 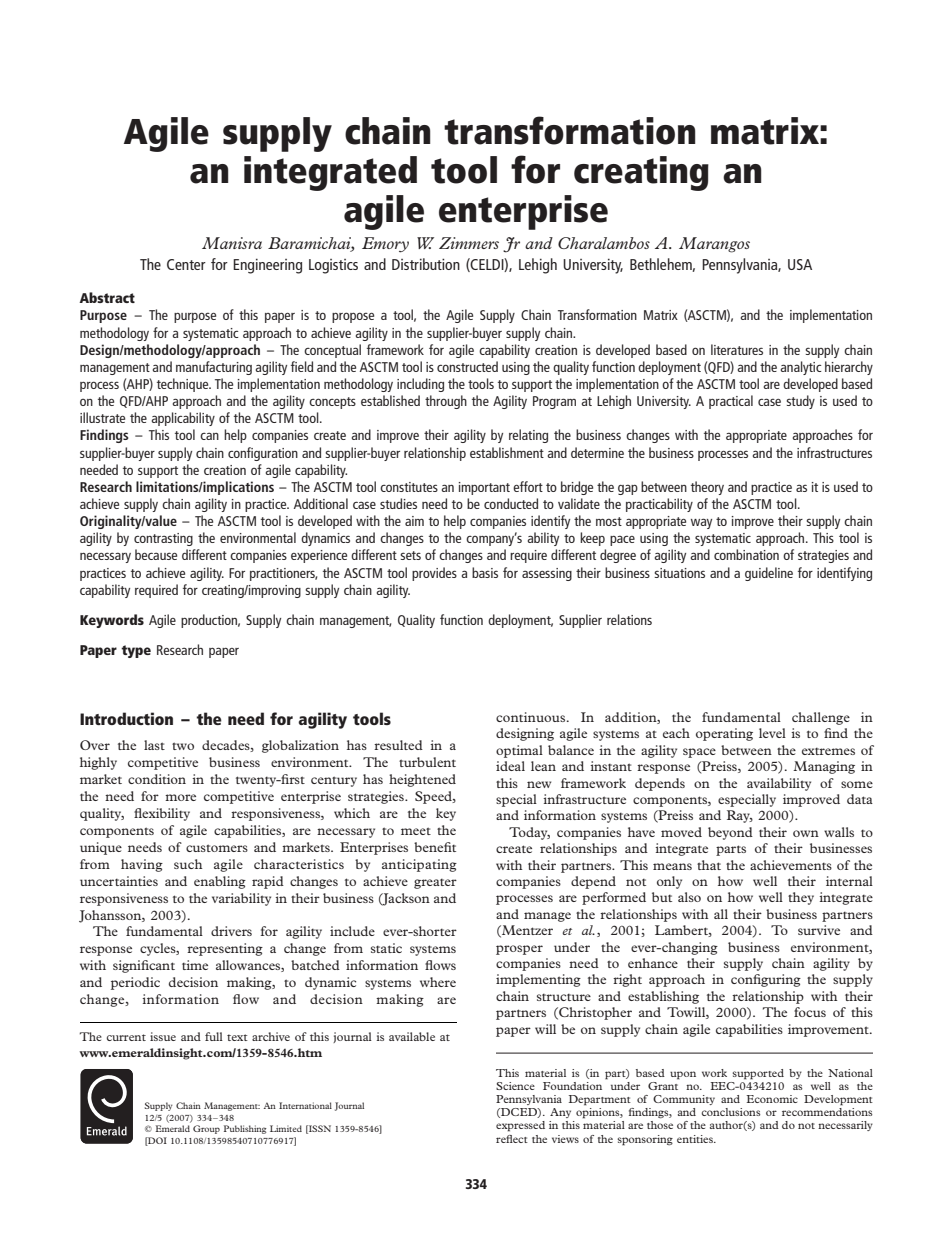 I want to click on challenge, so click(x=821, y=718).
